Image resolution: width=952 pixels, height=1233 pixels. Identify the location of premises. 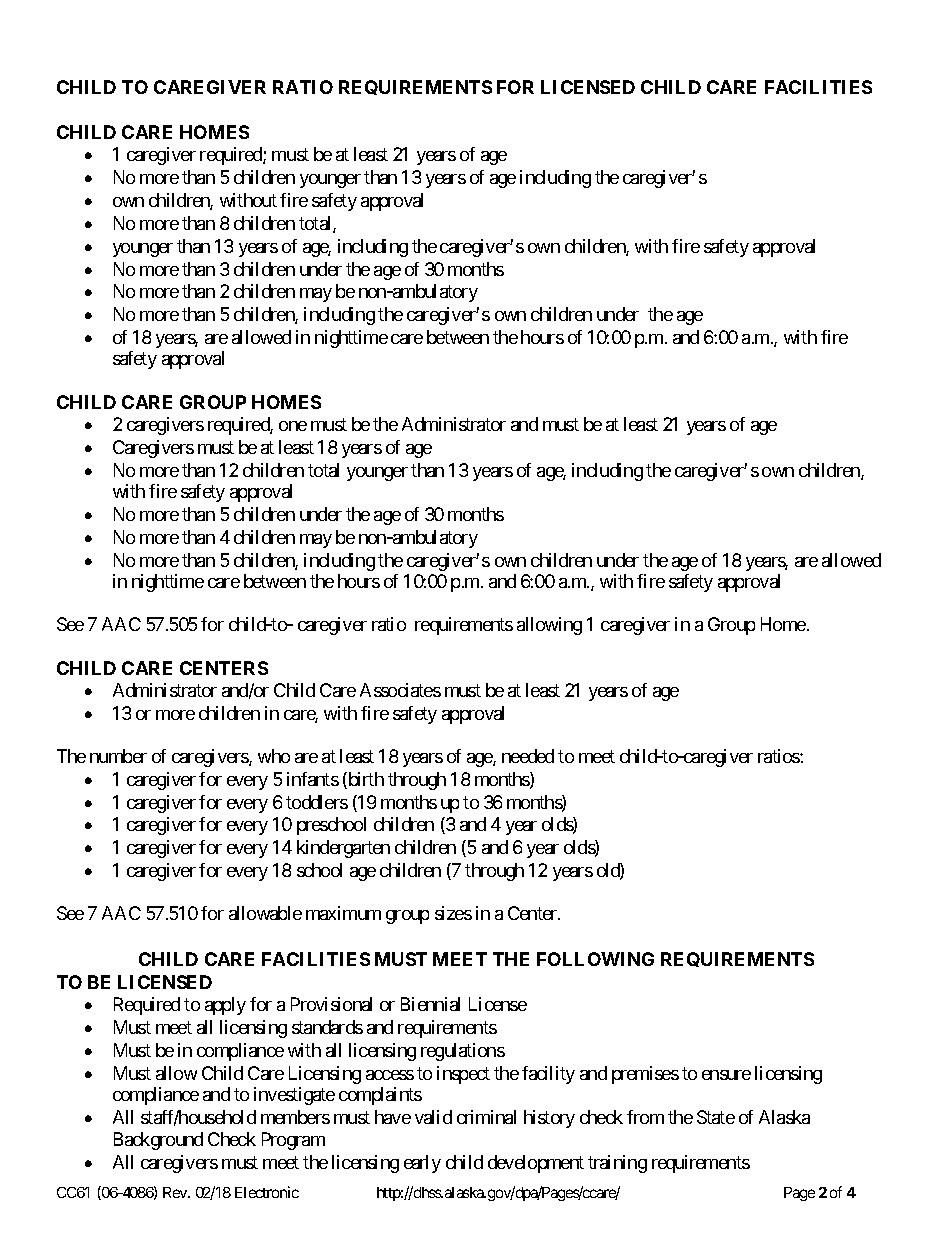
(645, 1075).
